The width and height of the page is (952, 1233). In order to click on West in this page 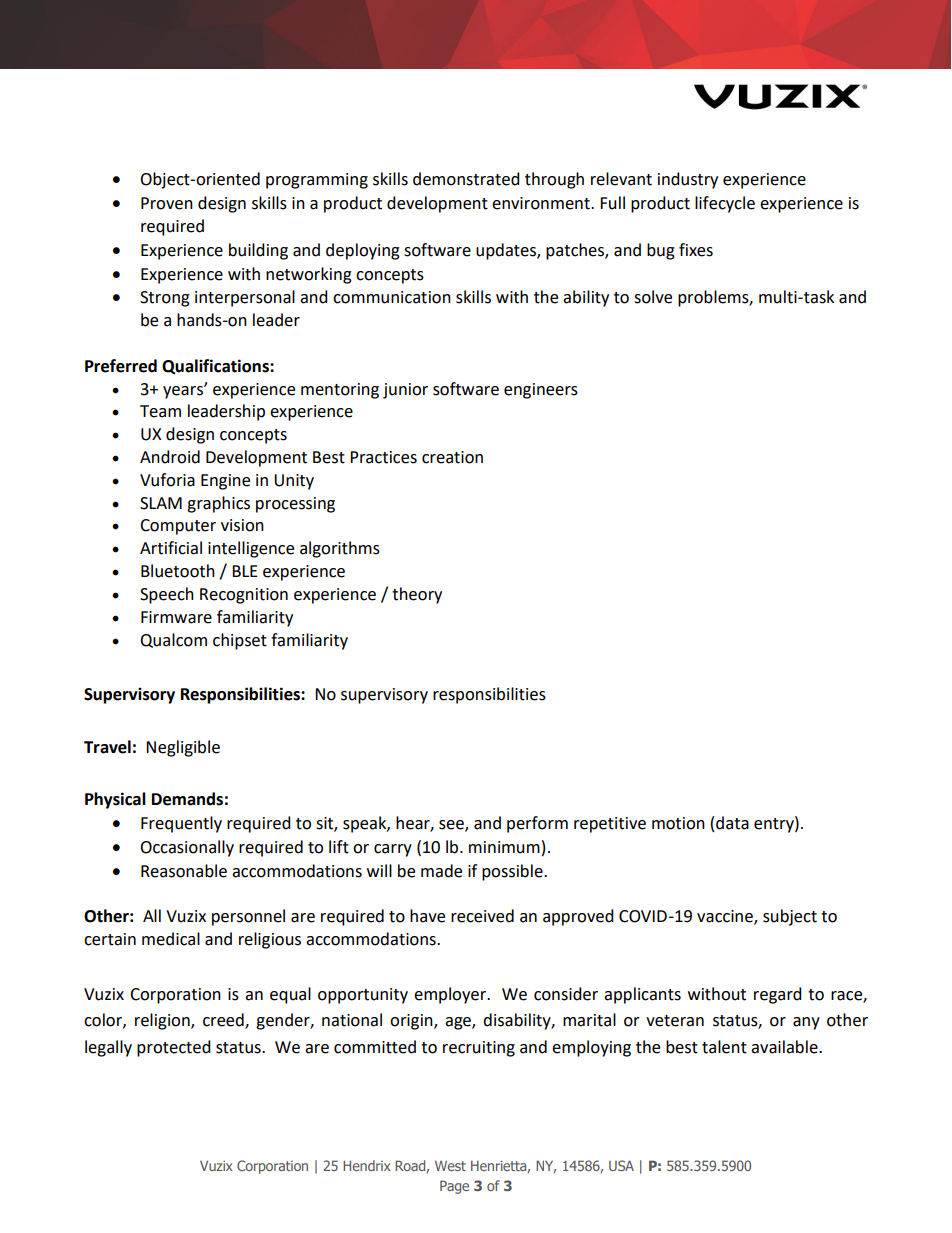, I will do `click(450, 1165)`.
